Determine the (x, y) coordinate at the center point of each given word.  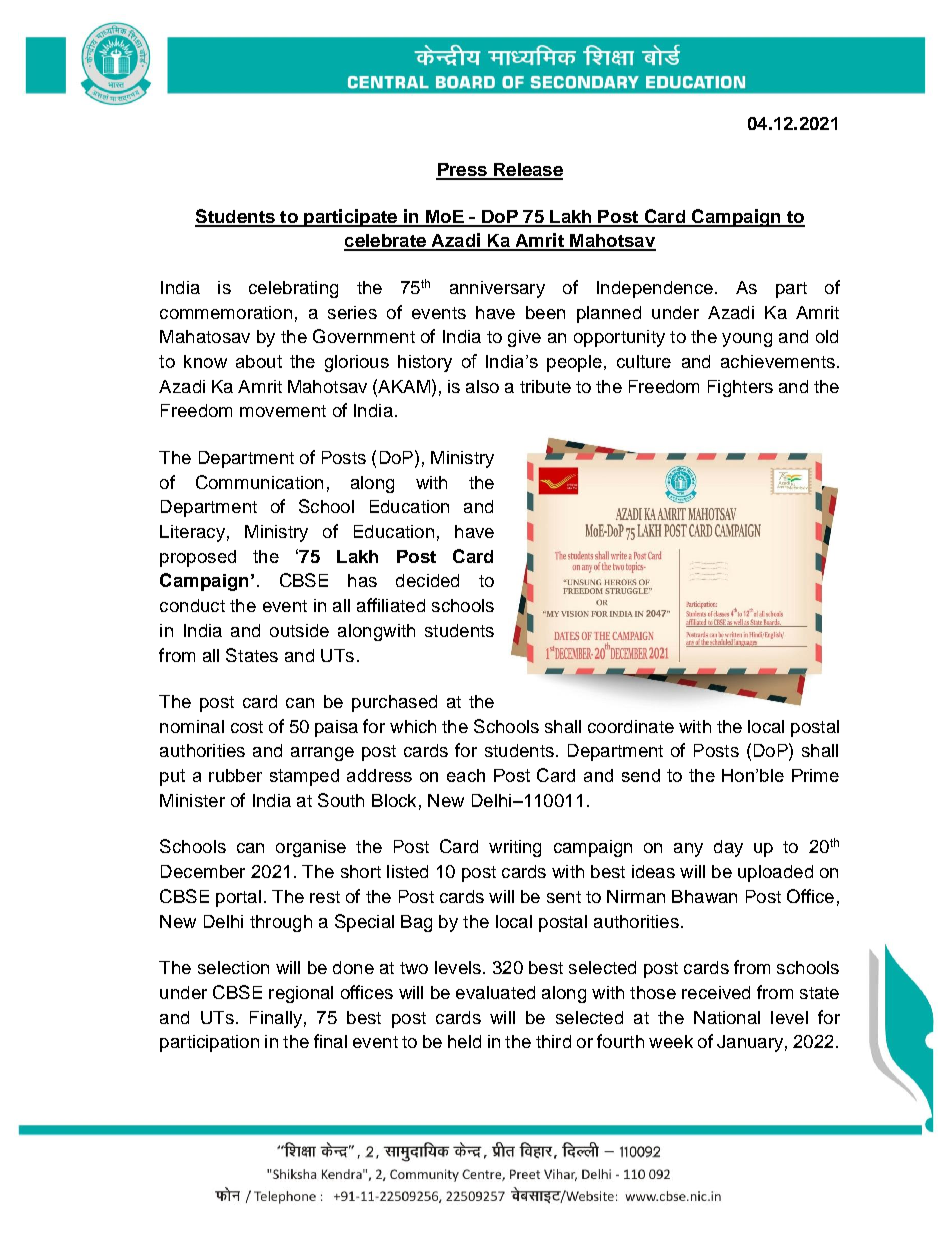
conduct (192, 605)
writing (515, 848)
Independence (655, 289)
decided (427, 580)
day (728, 848)
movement (283, 411)
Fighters (740, 388)
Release (527, 171)
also (482, 386)
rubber (235, 775)
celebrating (293, 289)
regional (301, 994)
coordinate (631, 726)
